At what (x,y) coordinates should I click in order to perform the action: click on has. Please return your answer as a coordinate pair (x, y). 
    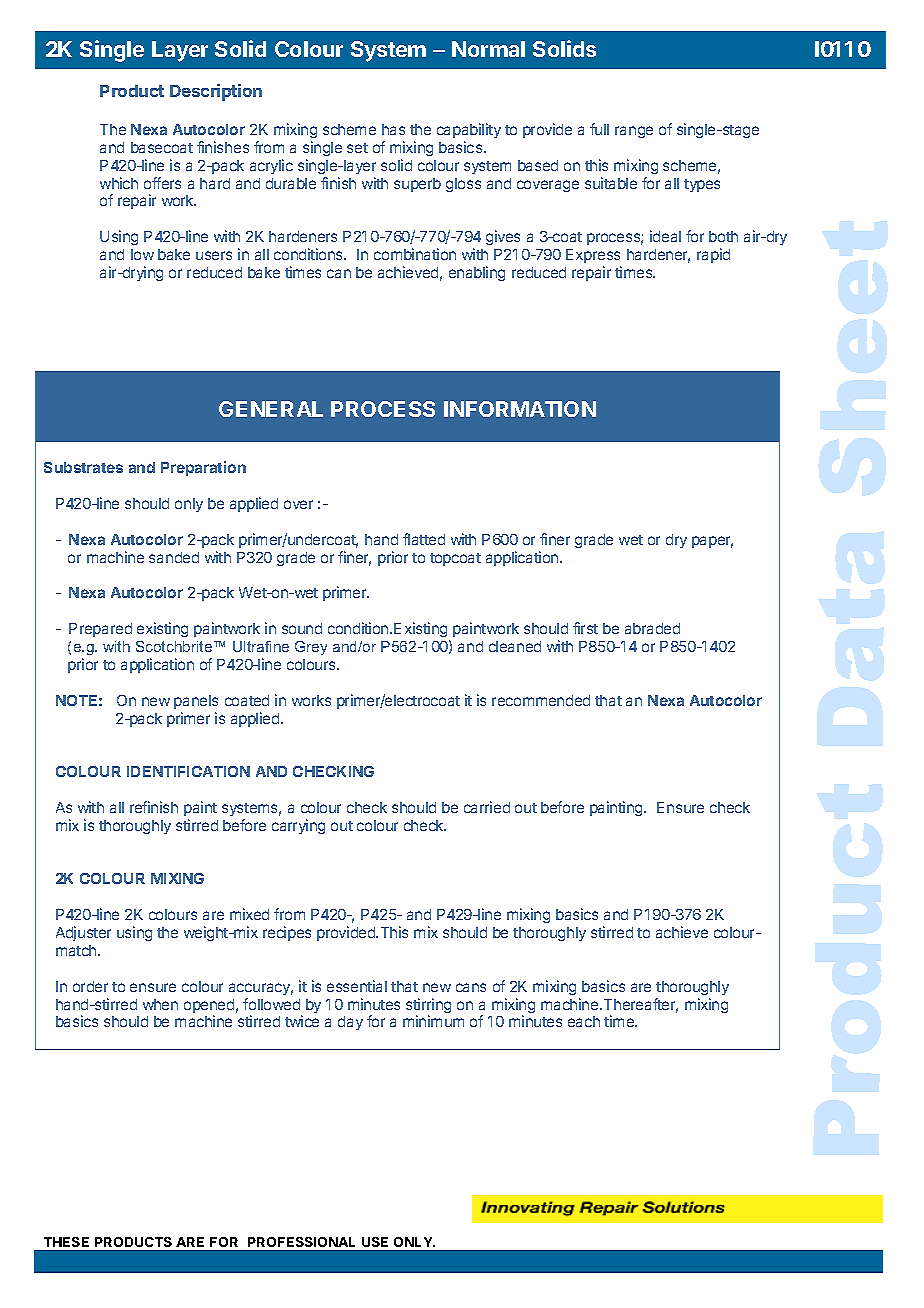
    Looking at the image, I should click on (393, 129).
